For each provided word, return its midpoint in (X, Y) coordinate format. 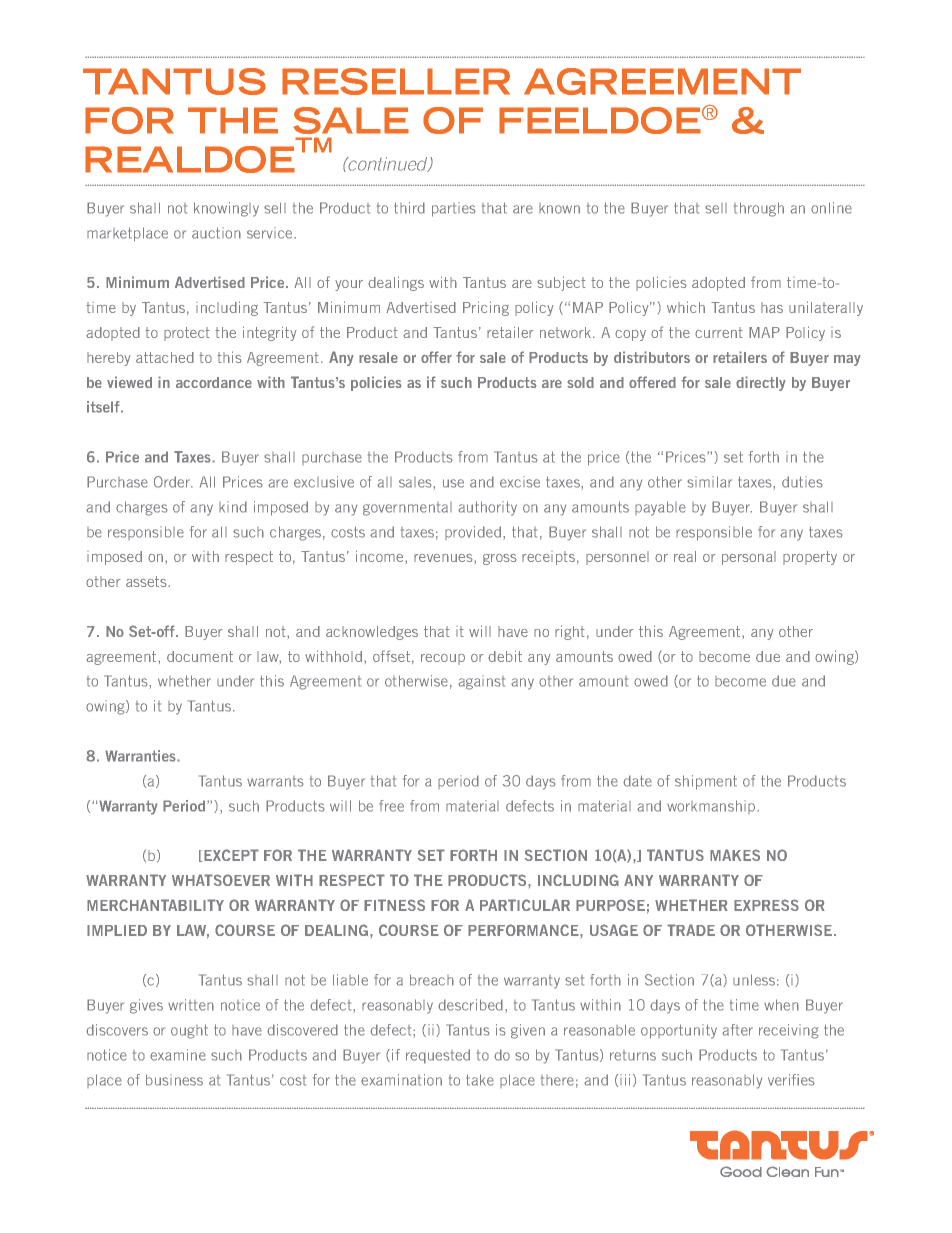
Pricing (486, 308)
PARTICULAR (525, 905)
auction (216, 233)
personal (749, 558)
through (759, 209)
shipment (706, 782)
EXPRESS (766, 905)
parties (454, 209)
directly (761, 383)
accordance (214, 382)
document (200, 656)
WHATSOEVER (221, 880)
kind (233, 507)
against (481, 682)
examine (178, 1055)
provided (473, 533)
